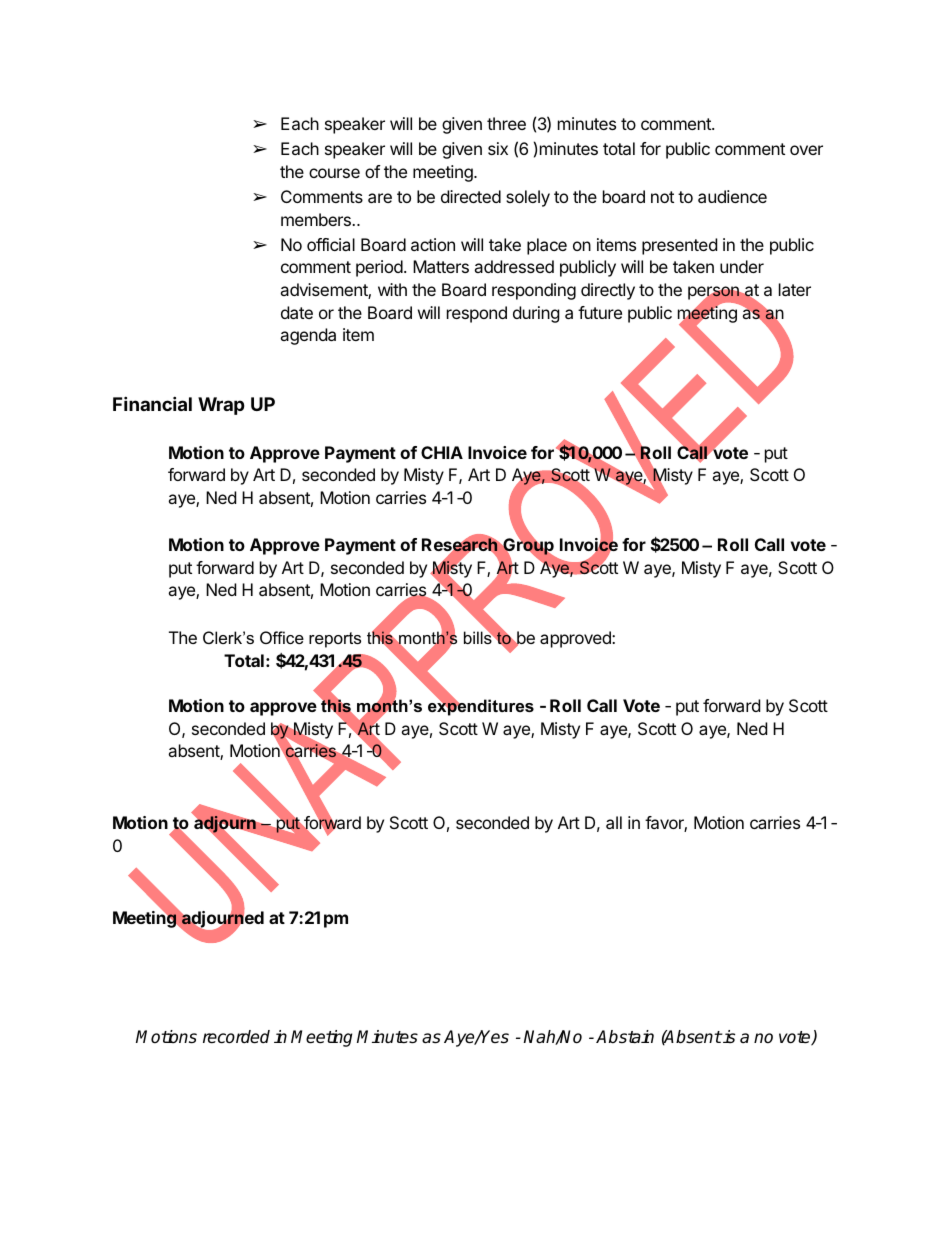 This screenshot has width=952, height=1233. I want to click on Abstain, so click(625, 1037).
